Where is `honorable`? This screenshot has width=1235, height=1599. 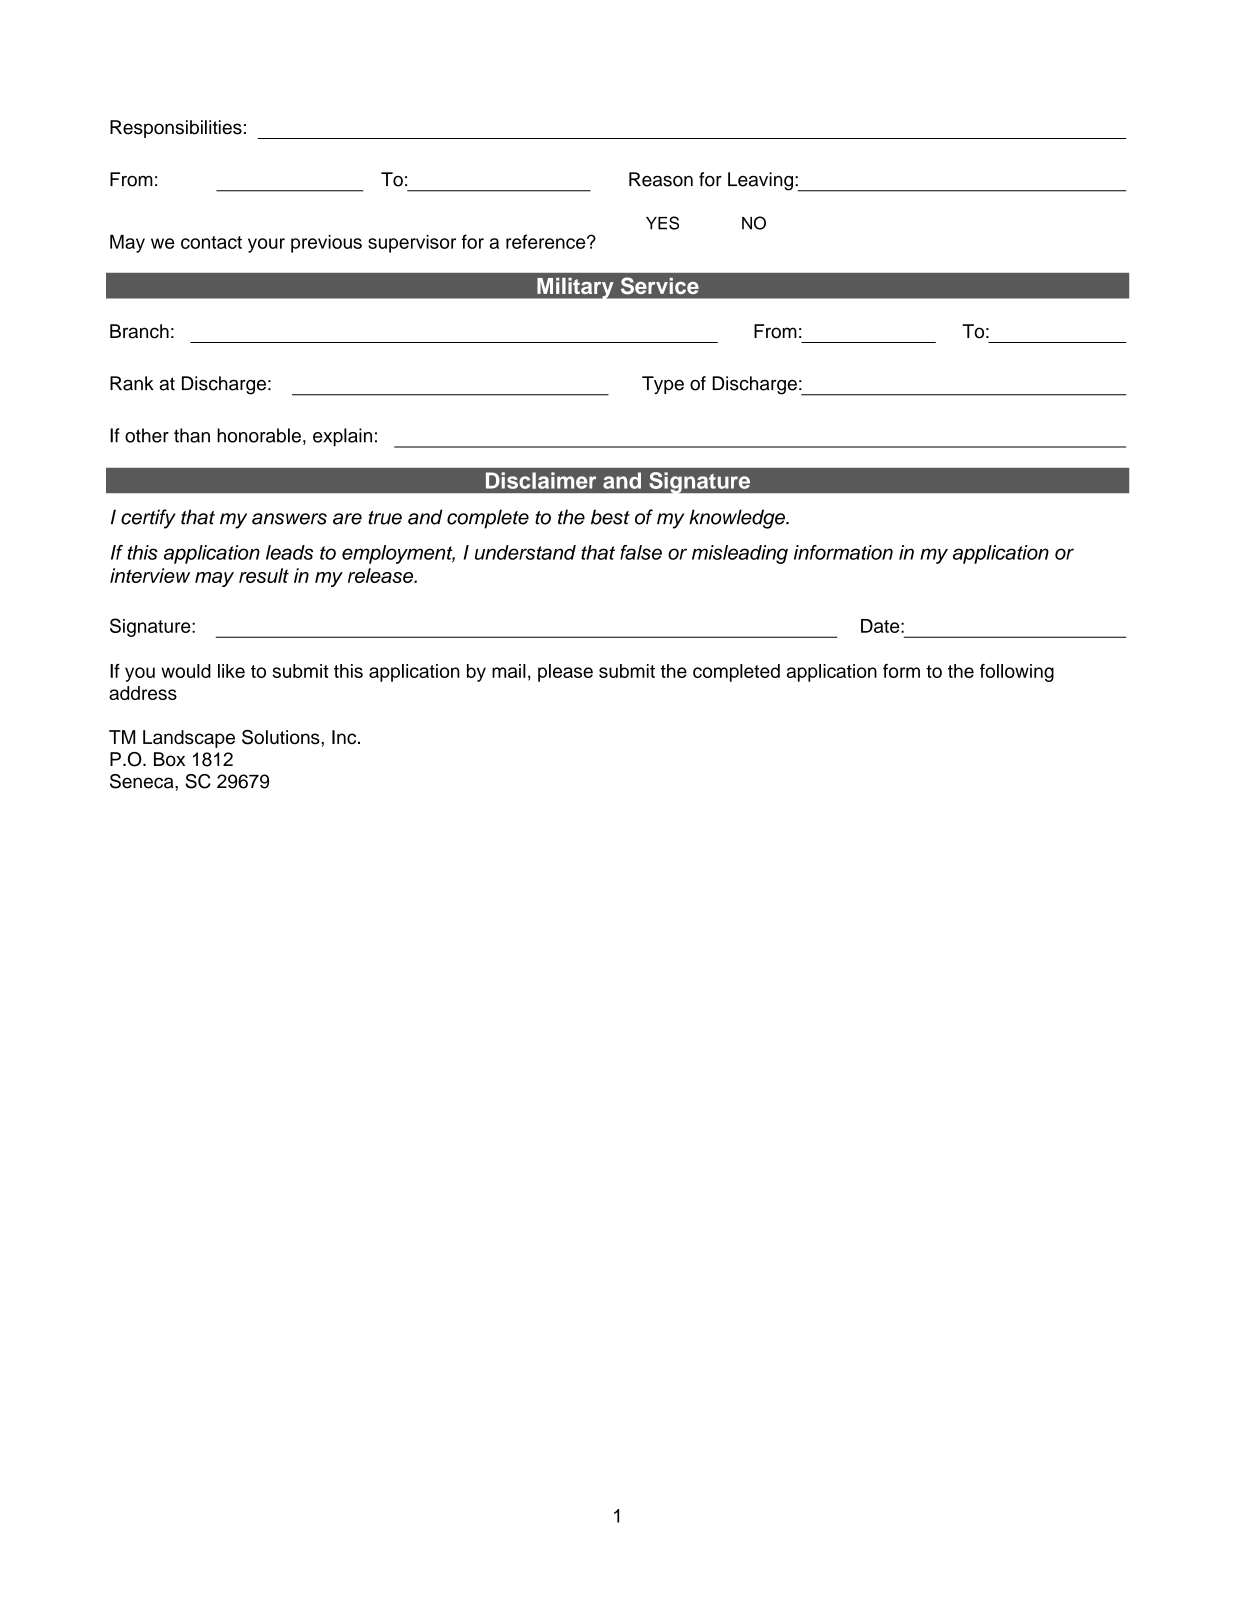 honorable is located at coordinates (259, 435).
